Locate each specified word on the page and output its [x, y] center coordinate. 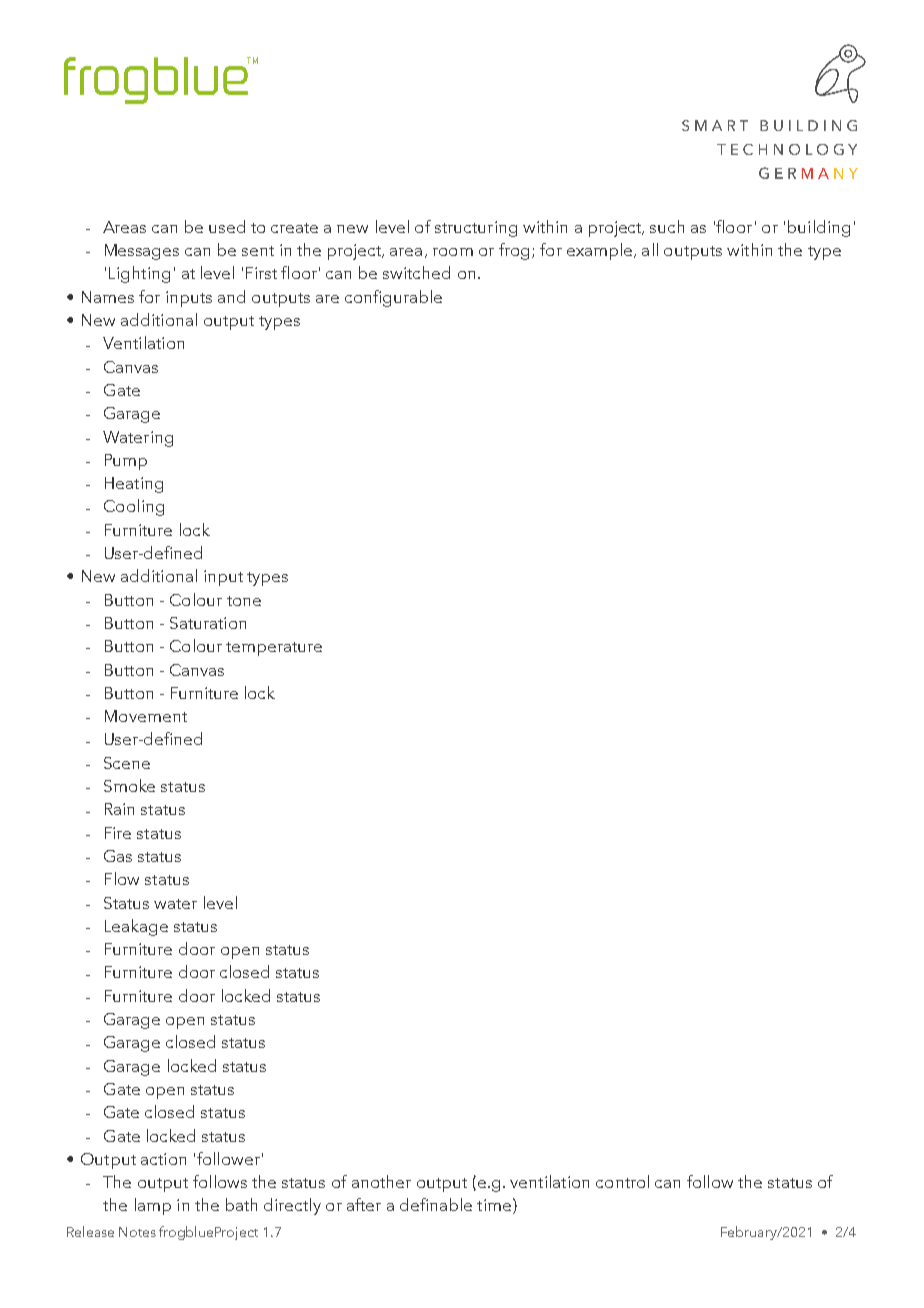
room [453, 252]
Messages [142, 252]
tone [244, 601]
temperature [274, 649]
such [667, 226]
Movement [146, 716]
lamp [153, 1206]
